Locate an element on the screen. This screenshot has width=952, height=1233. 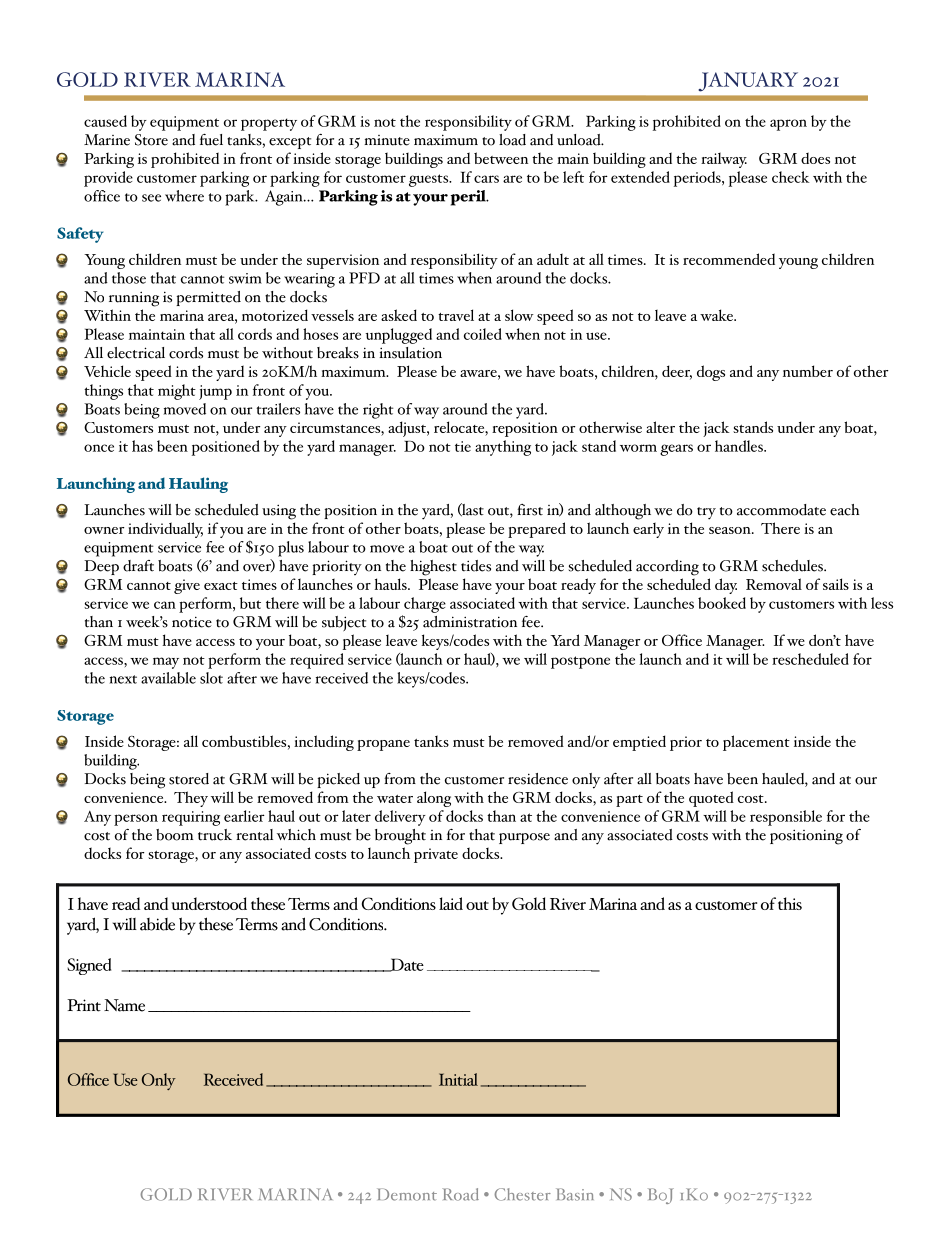
handles is located at coordinates (740, 446).
